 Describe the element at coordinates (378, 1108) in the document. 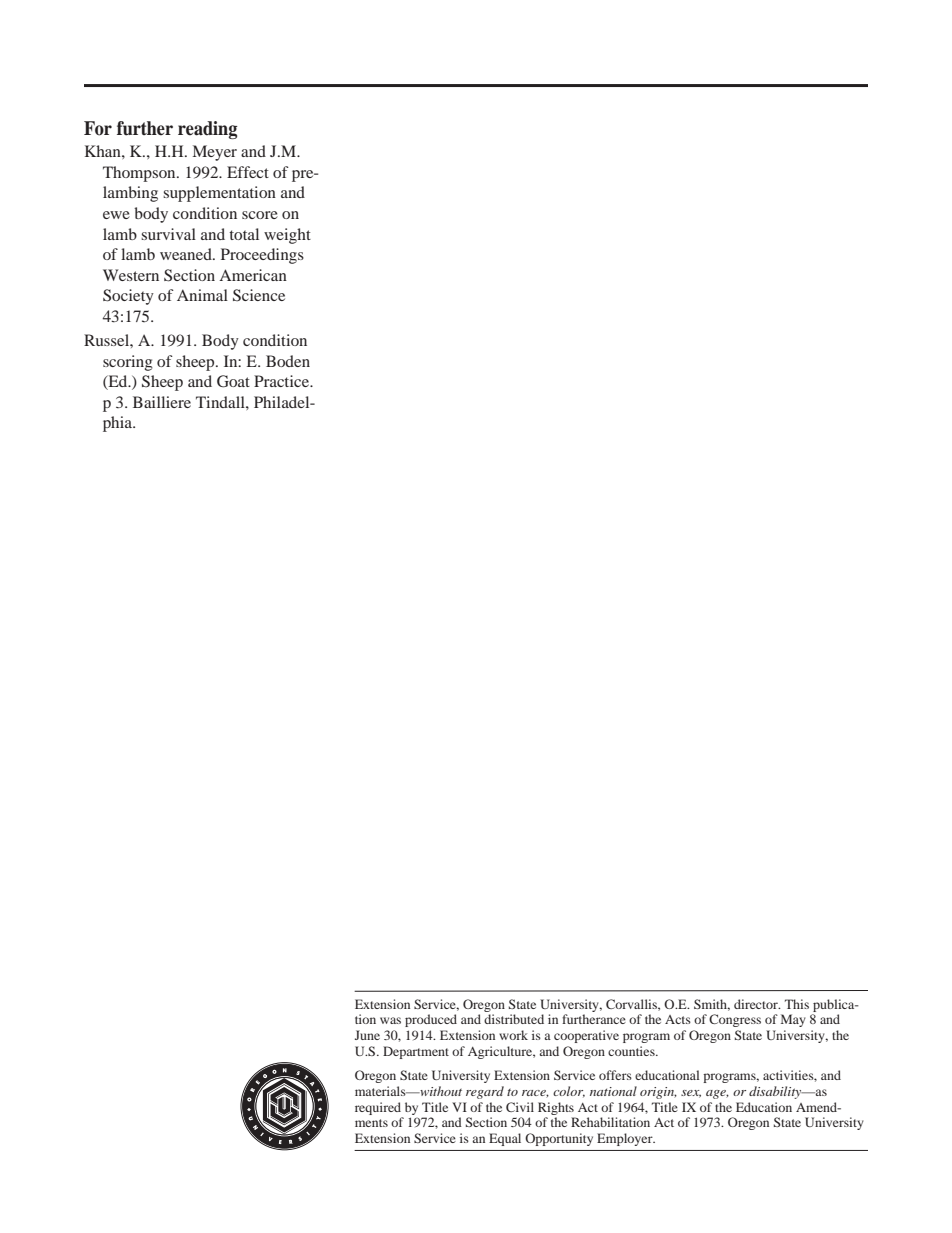

I see `required` at that location.
